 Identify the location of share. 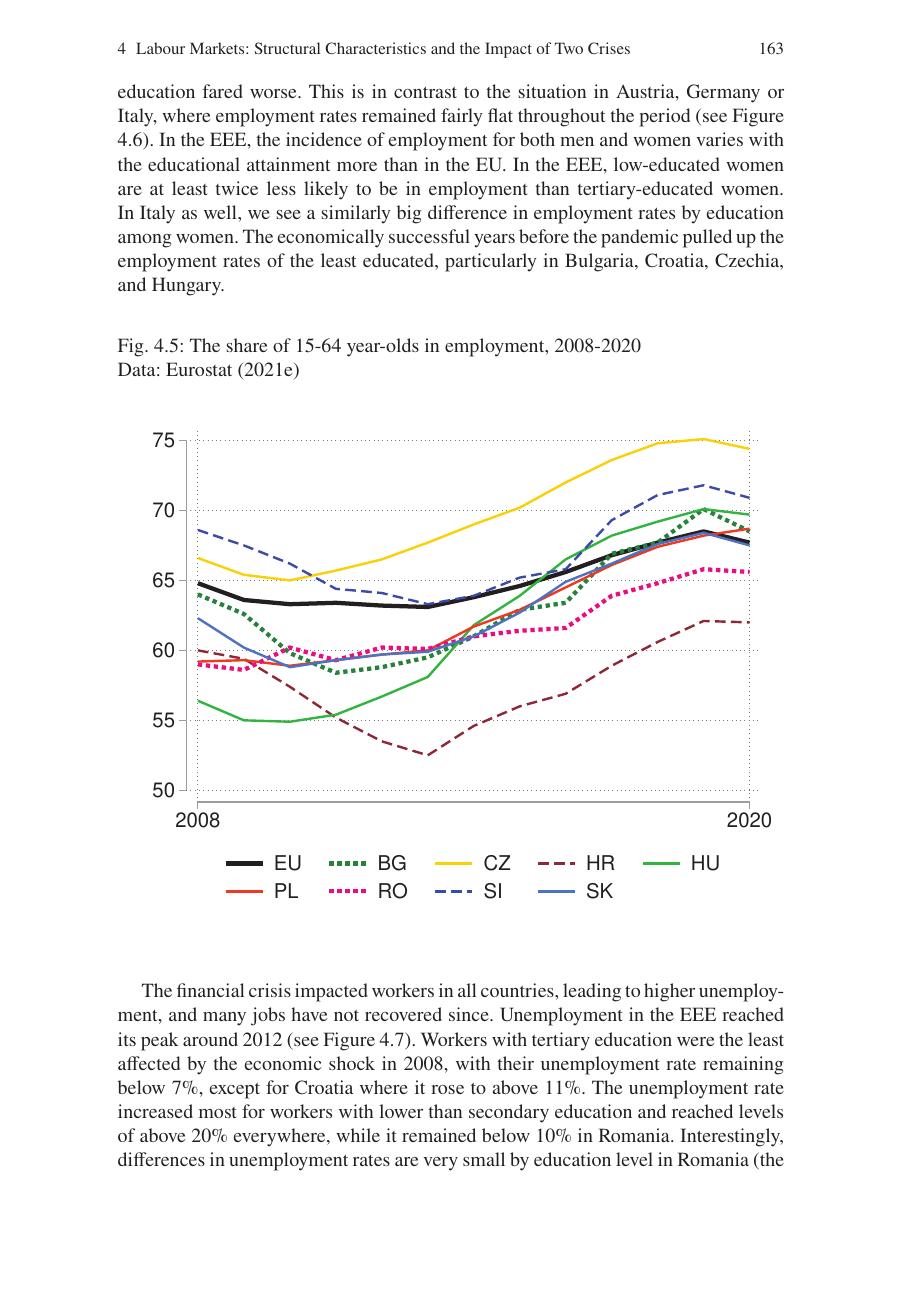
(247, 345).
